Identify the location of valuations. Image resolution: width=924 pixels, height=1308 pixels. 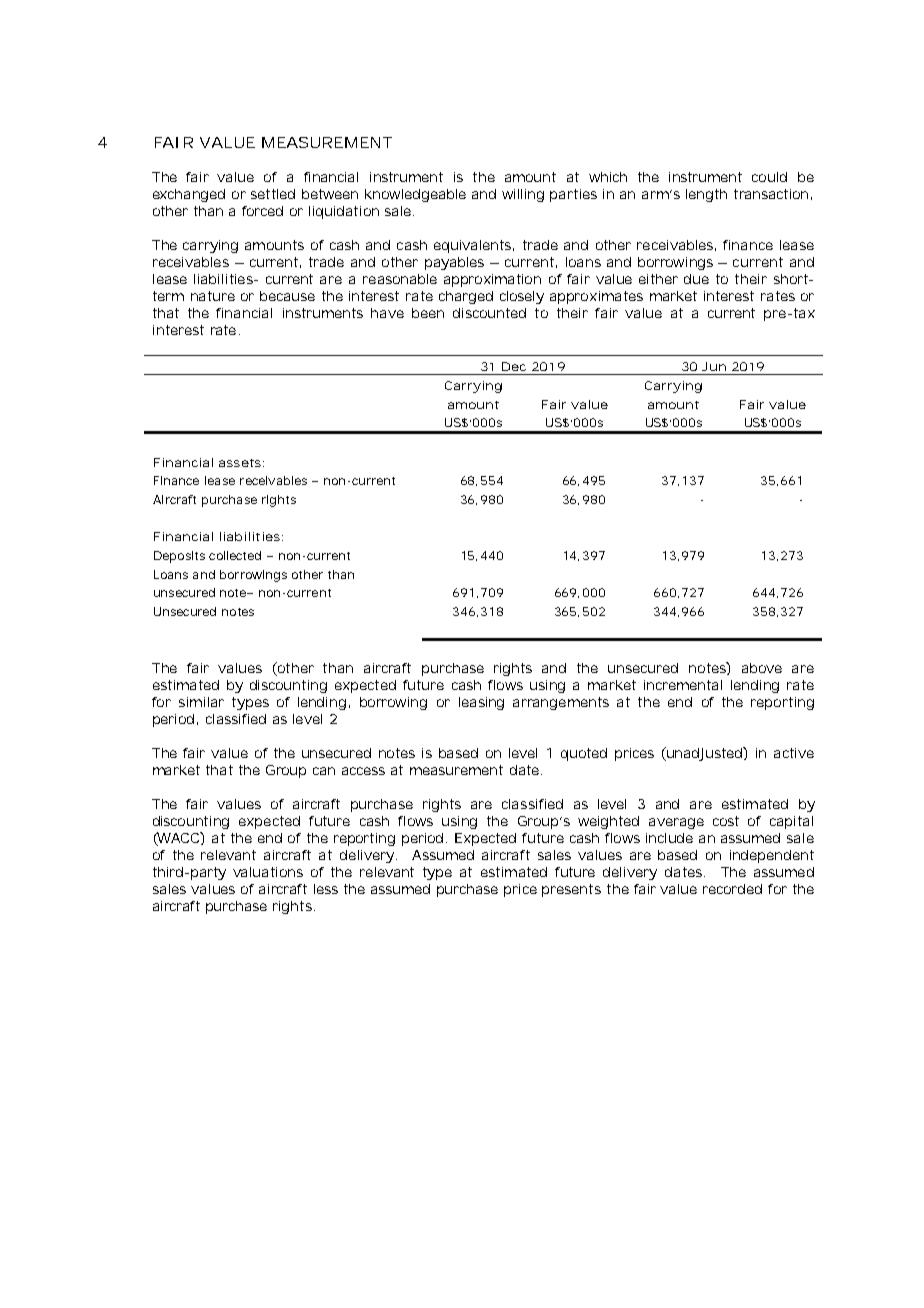
(268, 872).
